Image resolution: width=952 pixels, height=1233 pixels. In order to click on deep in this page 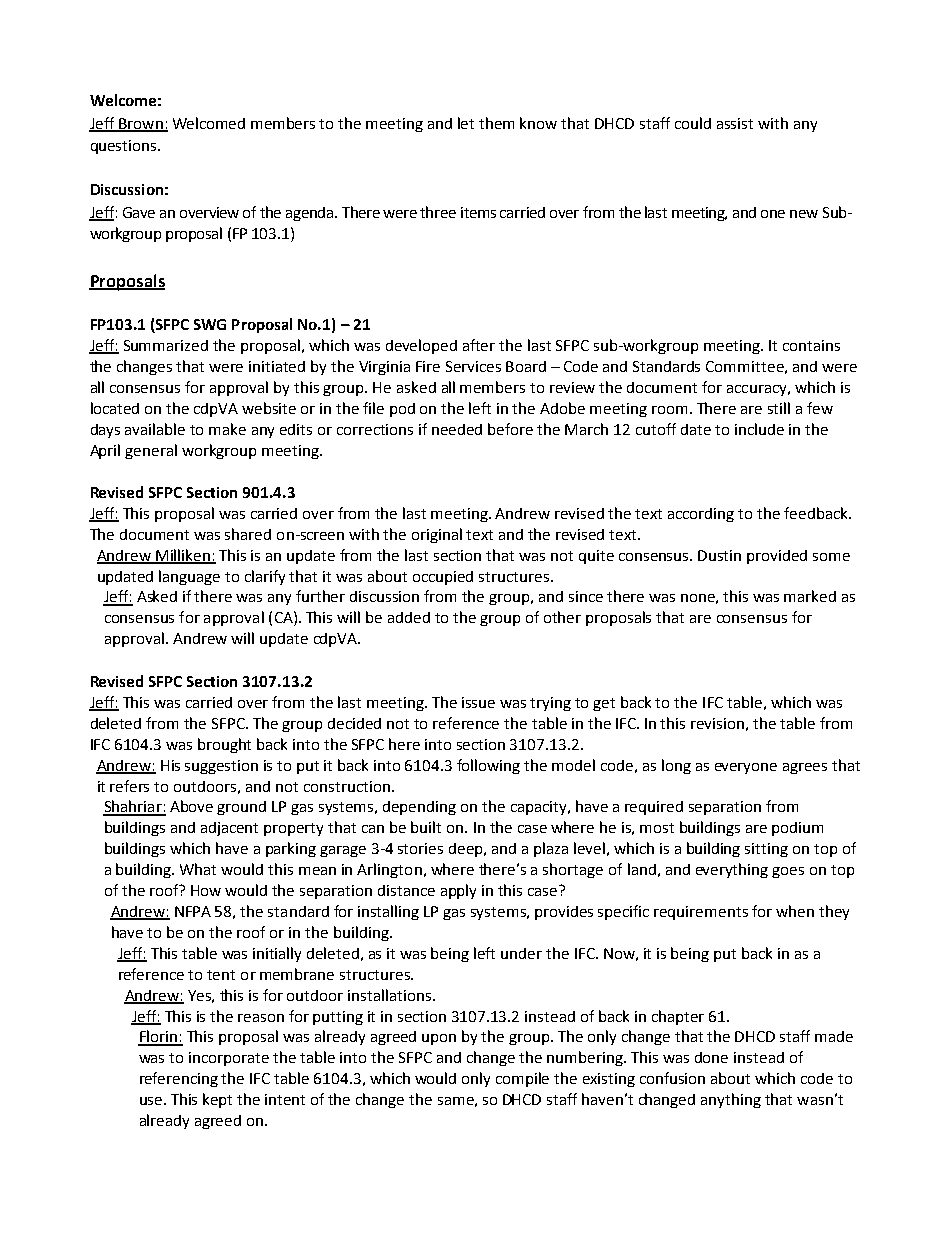, I will do `click(467, 850)`.
